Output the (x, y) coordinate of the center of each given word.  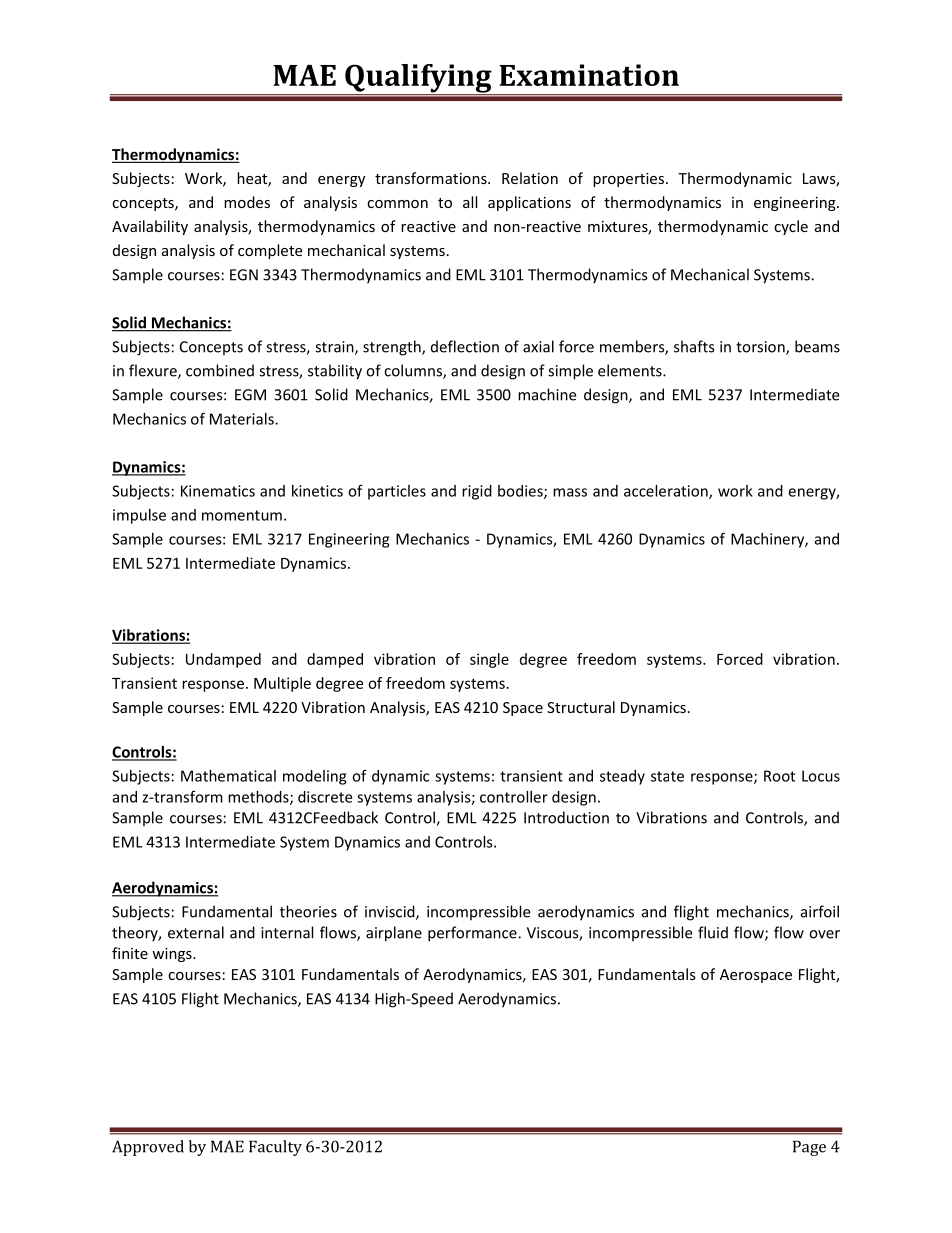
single (489, 660)
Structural (581, 707)
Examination (589, 75)
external (196, 932)
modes (247, 202)
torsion (761, 348)
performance (473, 934)
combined (220, 370)
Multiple (282, 684)
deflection (465, 346)
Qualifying (418, 79)
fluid (713, 932)
